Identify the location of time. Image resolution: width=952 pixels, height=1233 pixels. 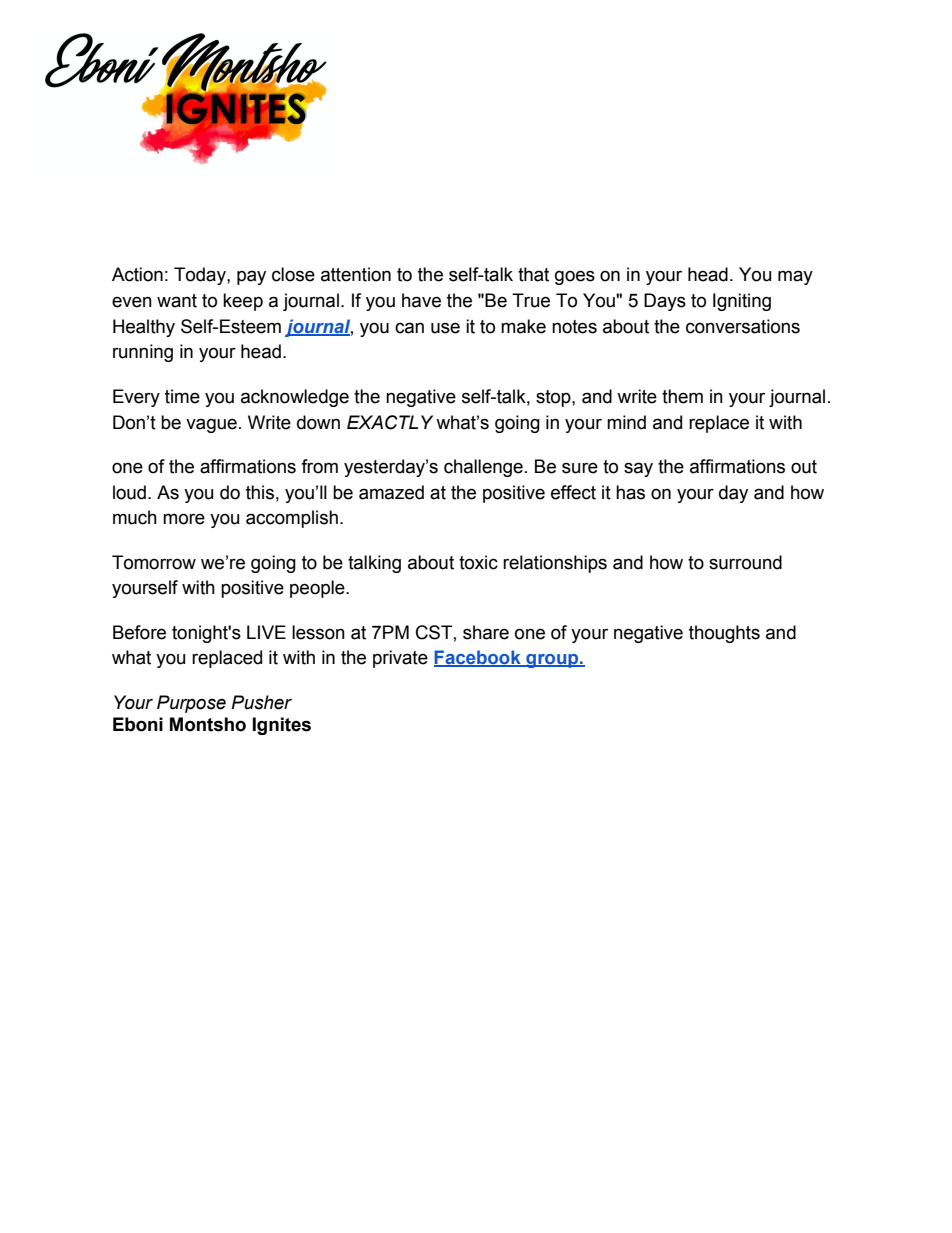
(182, 396).
